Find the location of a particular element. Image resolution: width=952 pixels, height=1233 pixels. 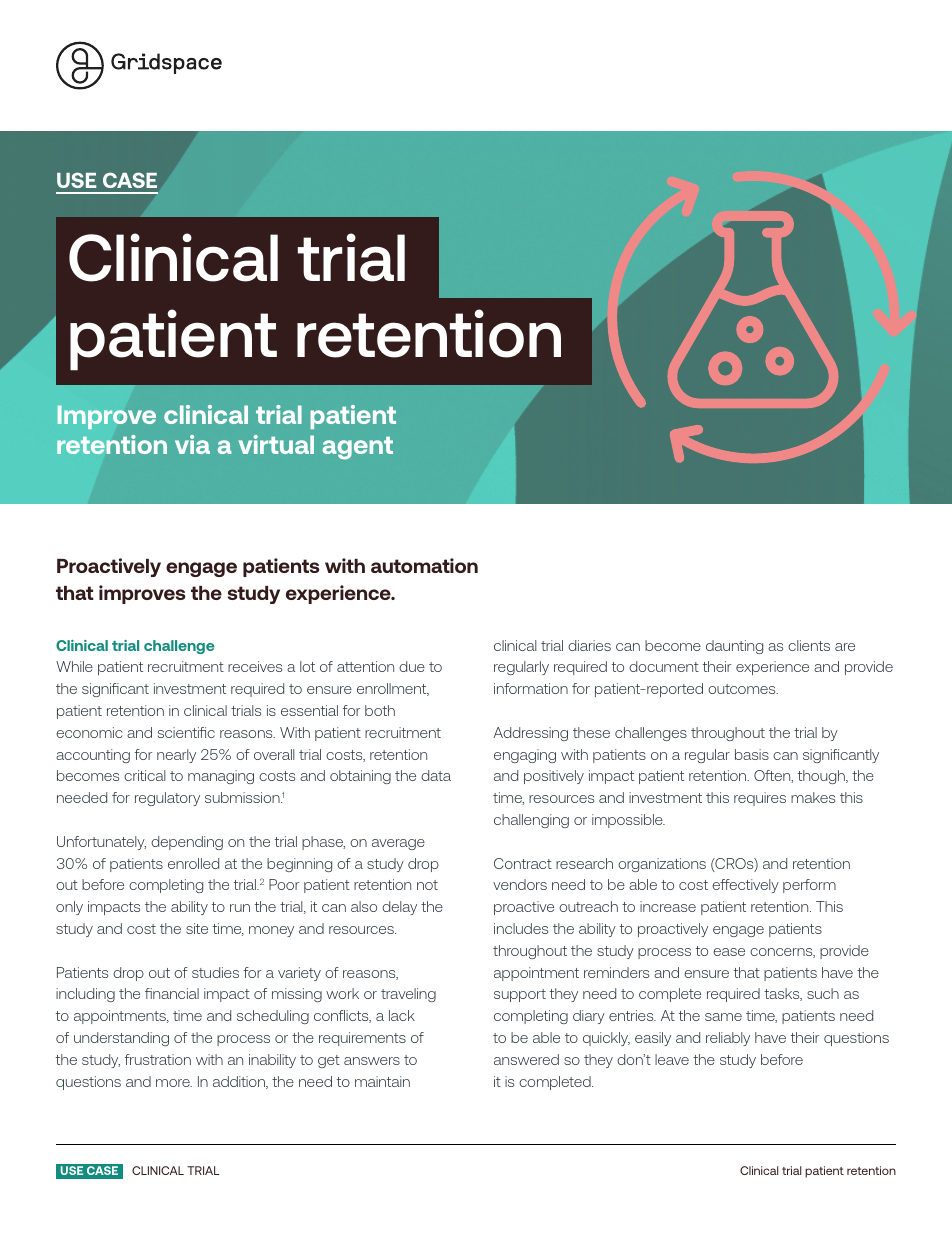

frustration is located at coordinates (158, 1059).
